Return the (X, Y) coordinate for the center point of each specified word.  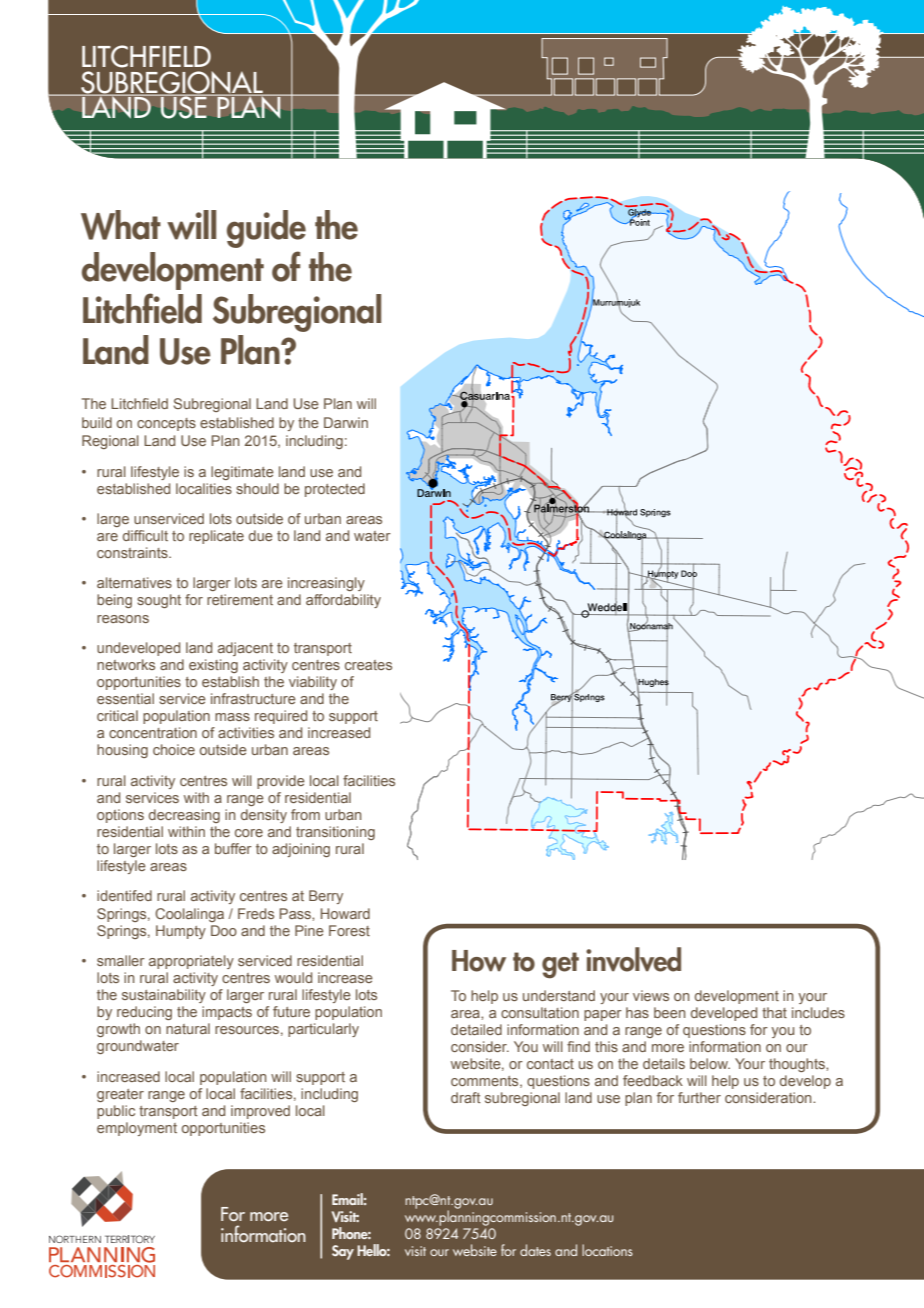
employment (137, 1129)
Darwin (346, 422)
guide (266, 229)
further (699, 1097)
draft (466, 1097)
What (121, 225)
